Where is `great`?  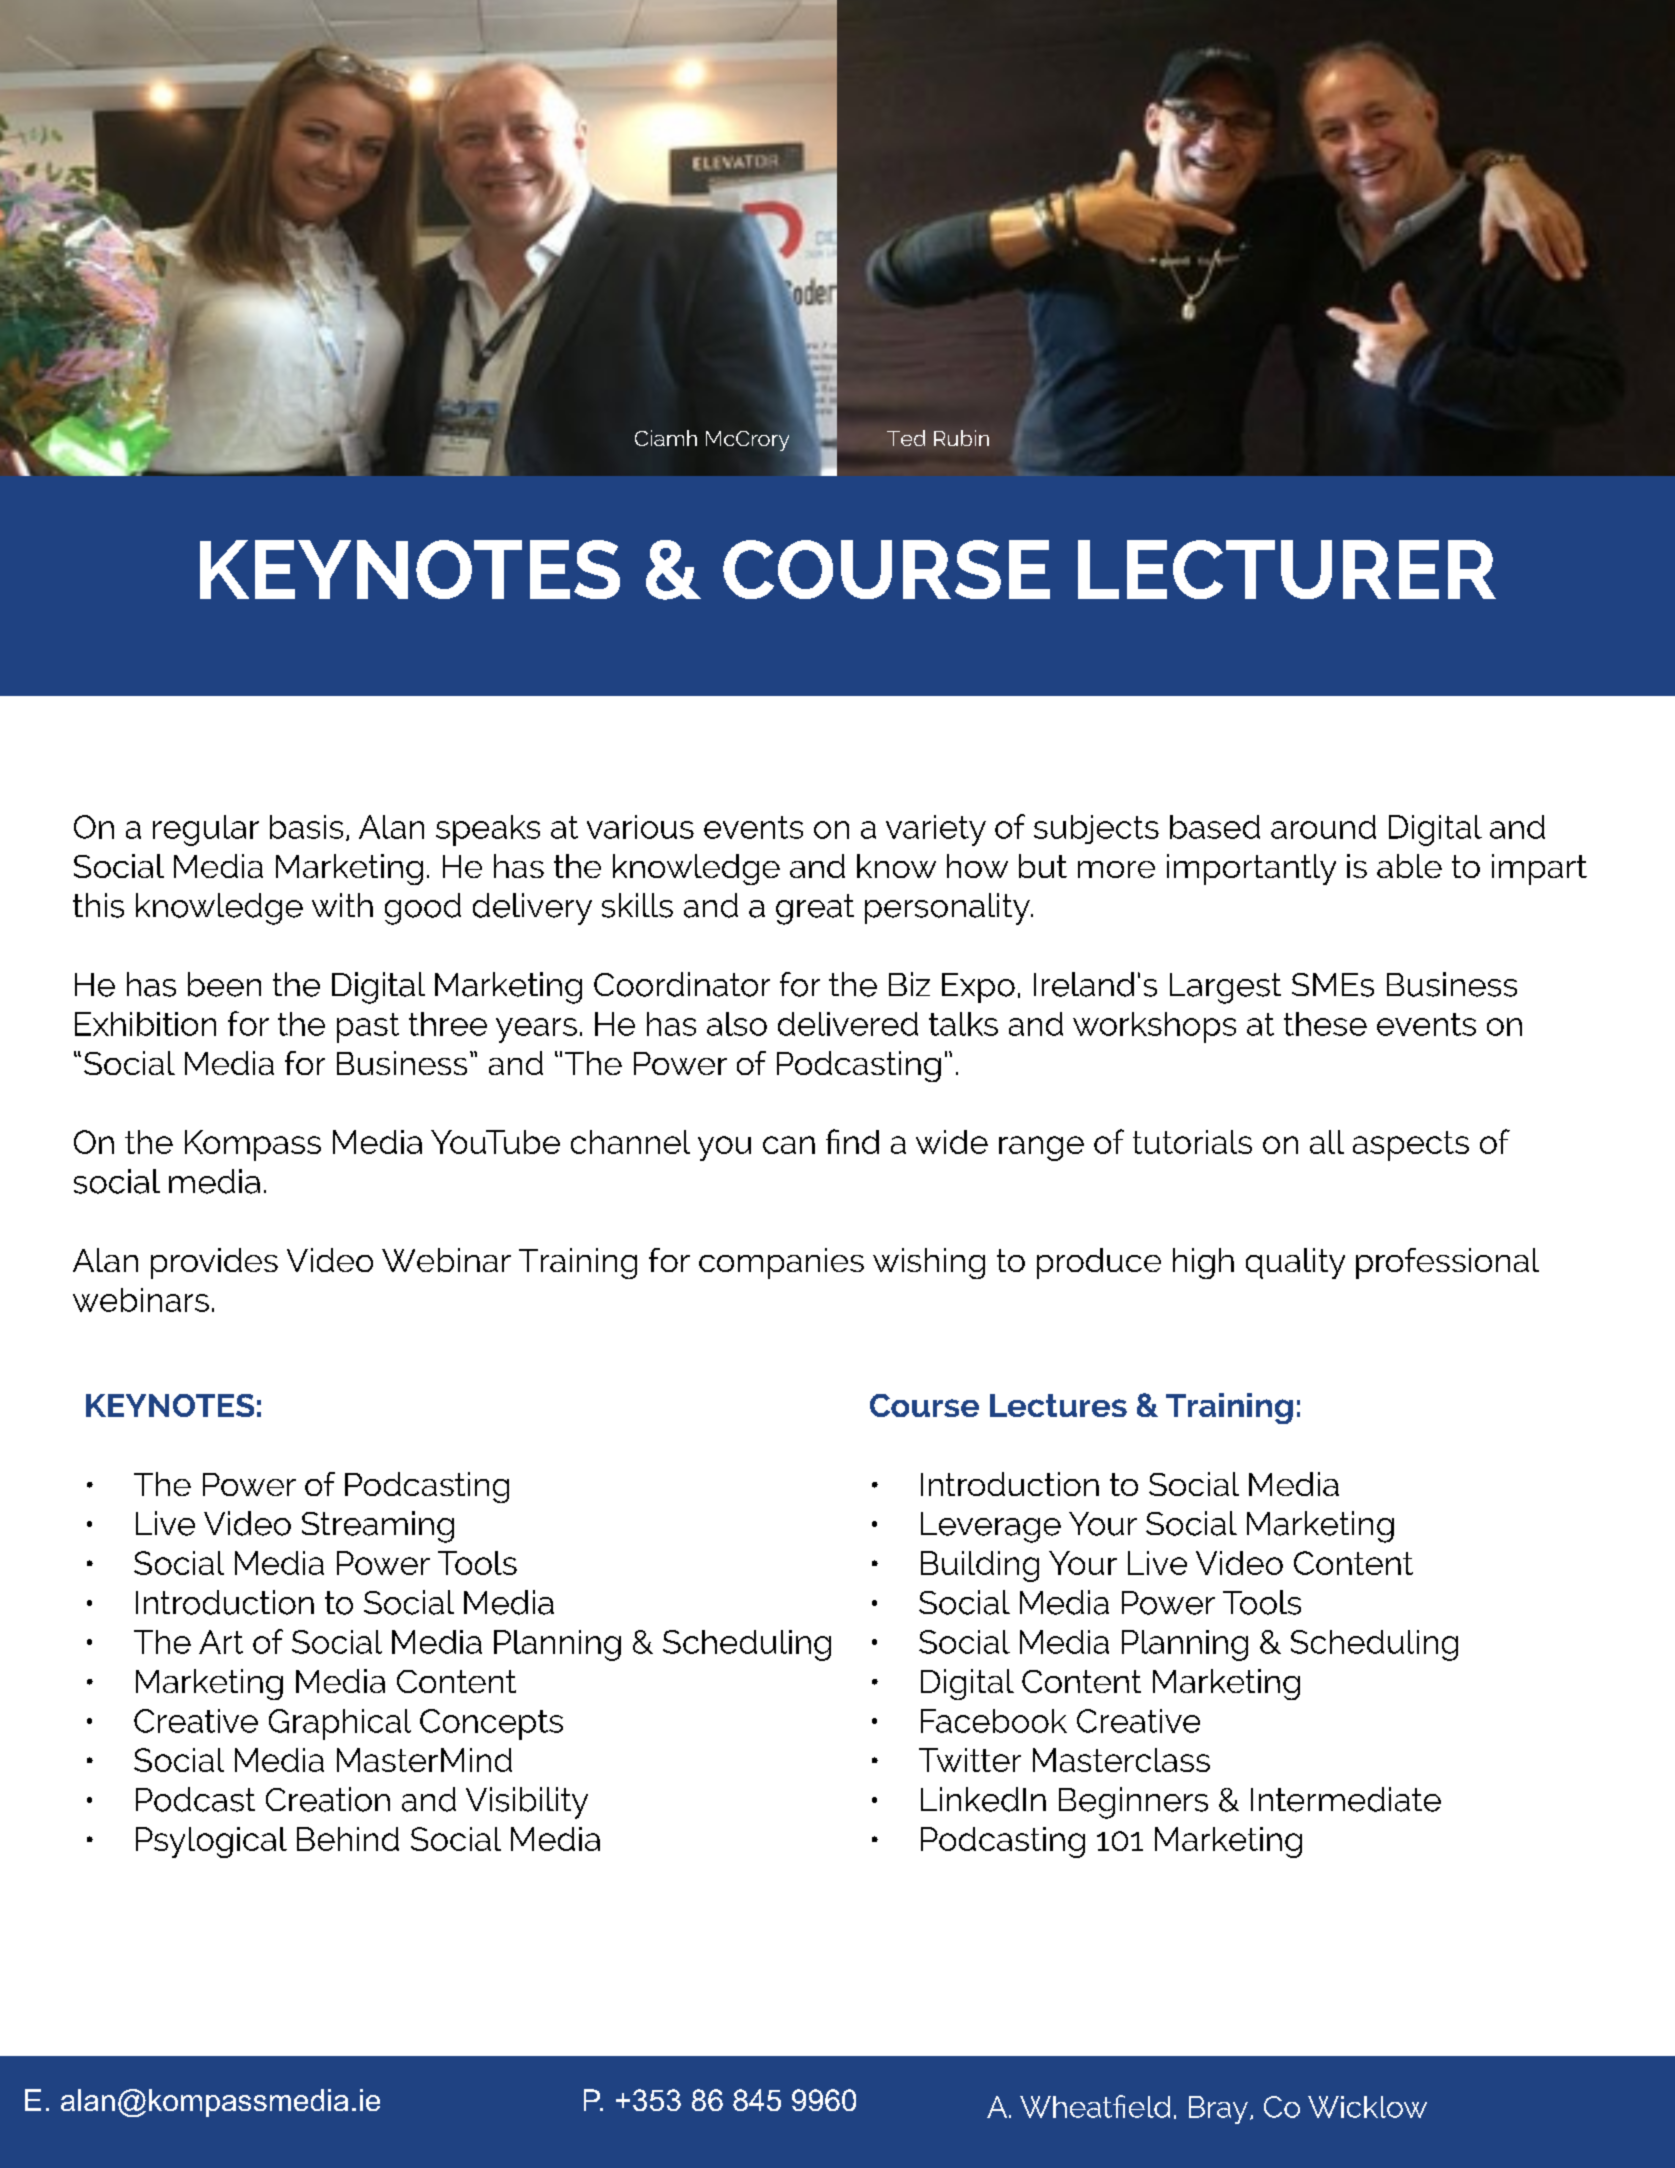
great is located at coordinates (815, 909).
